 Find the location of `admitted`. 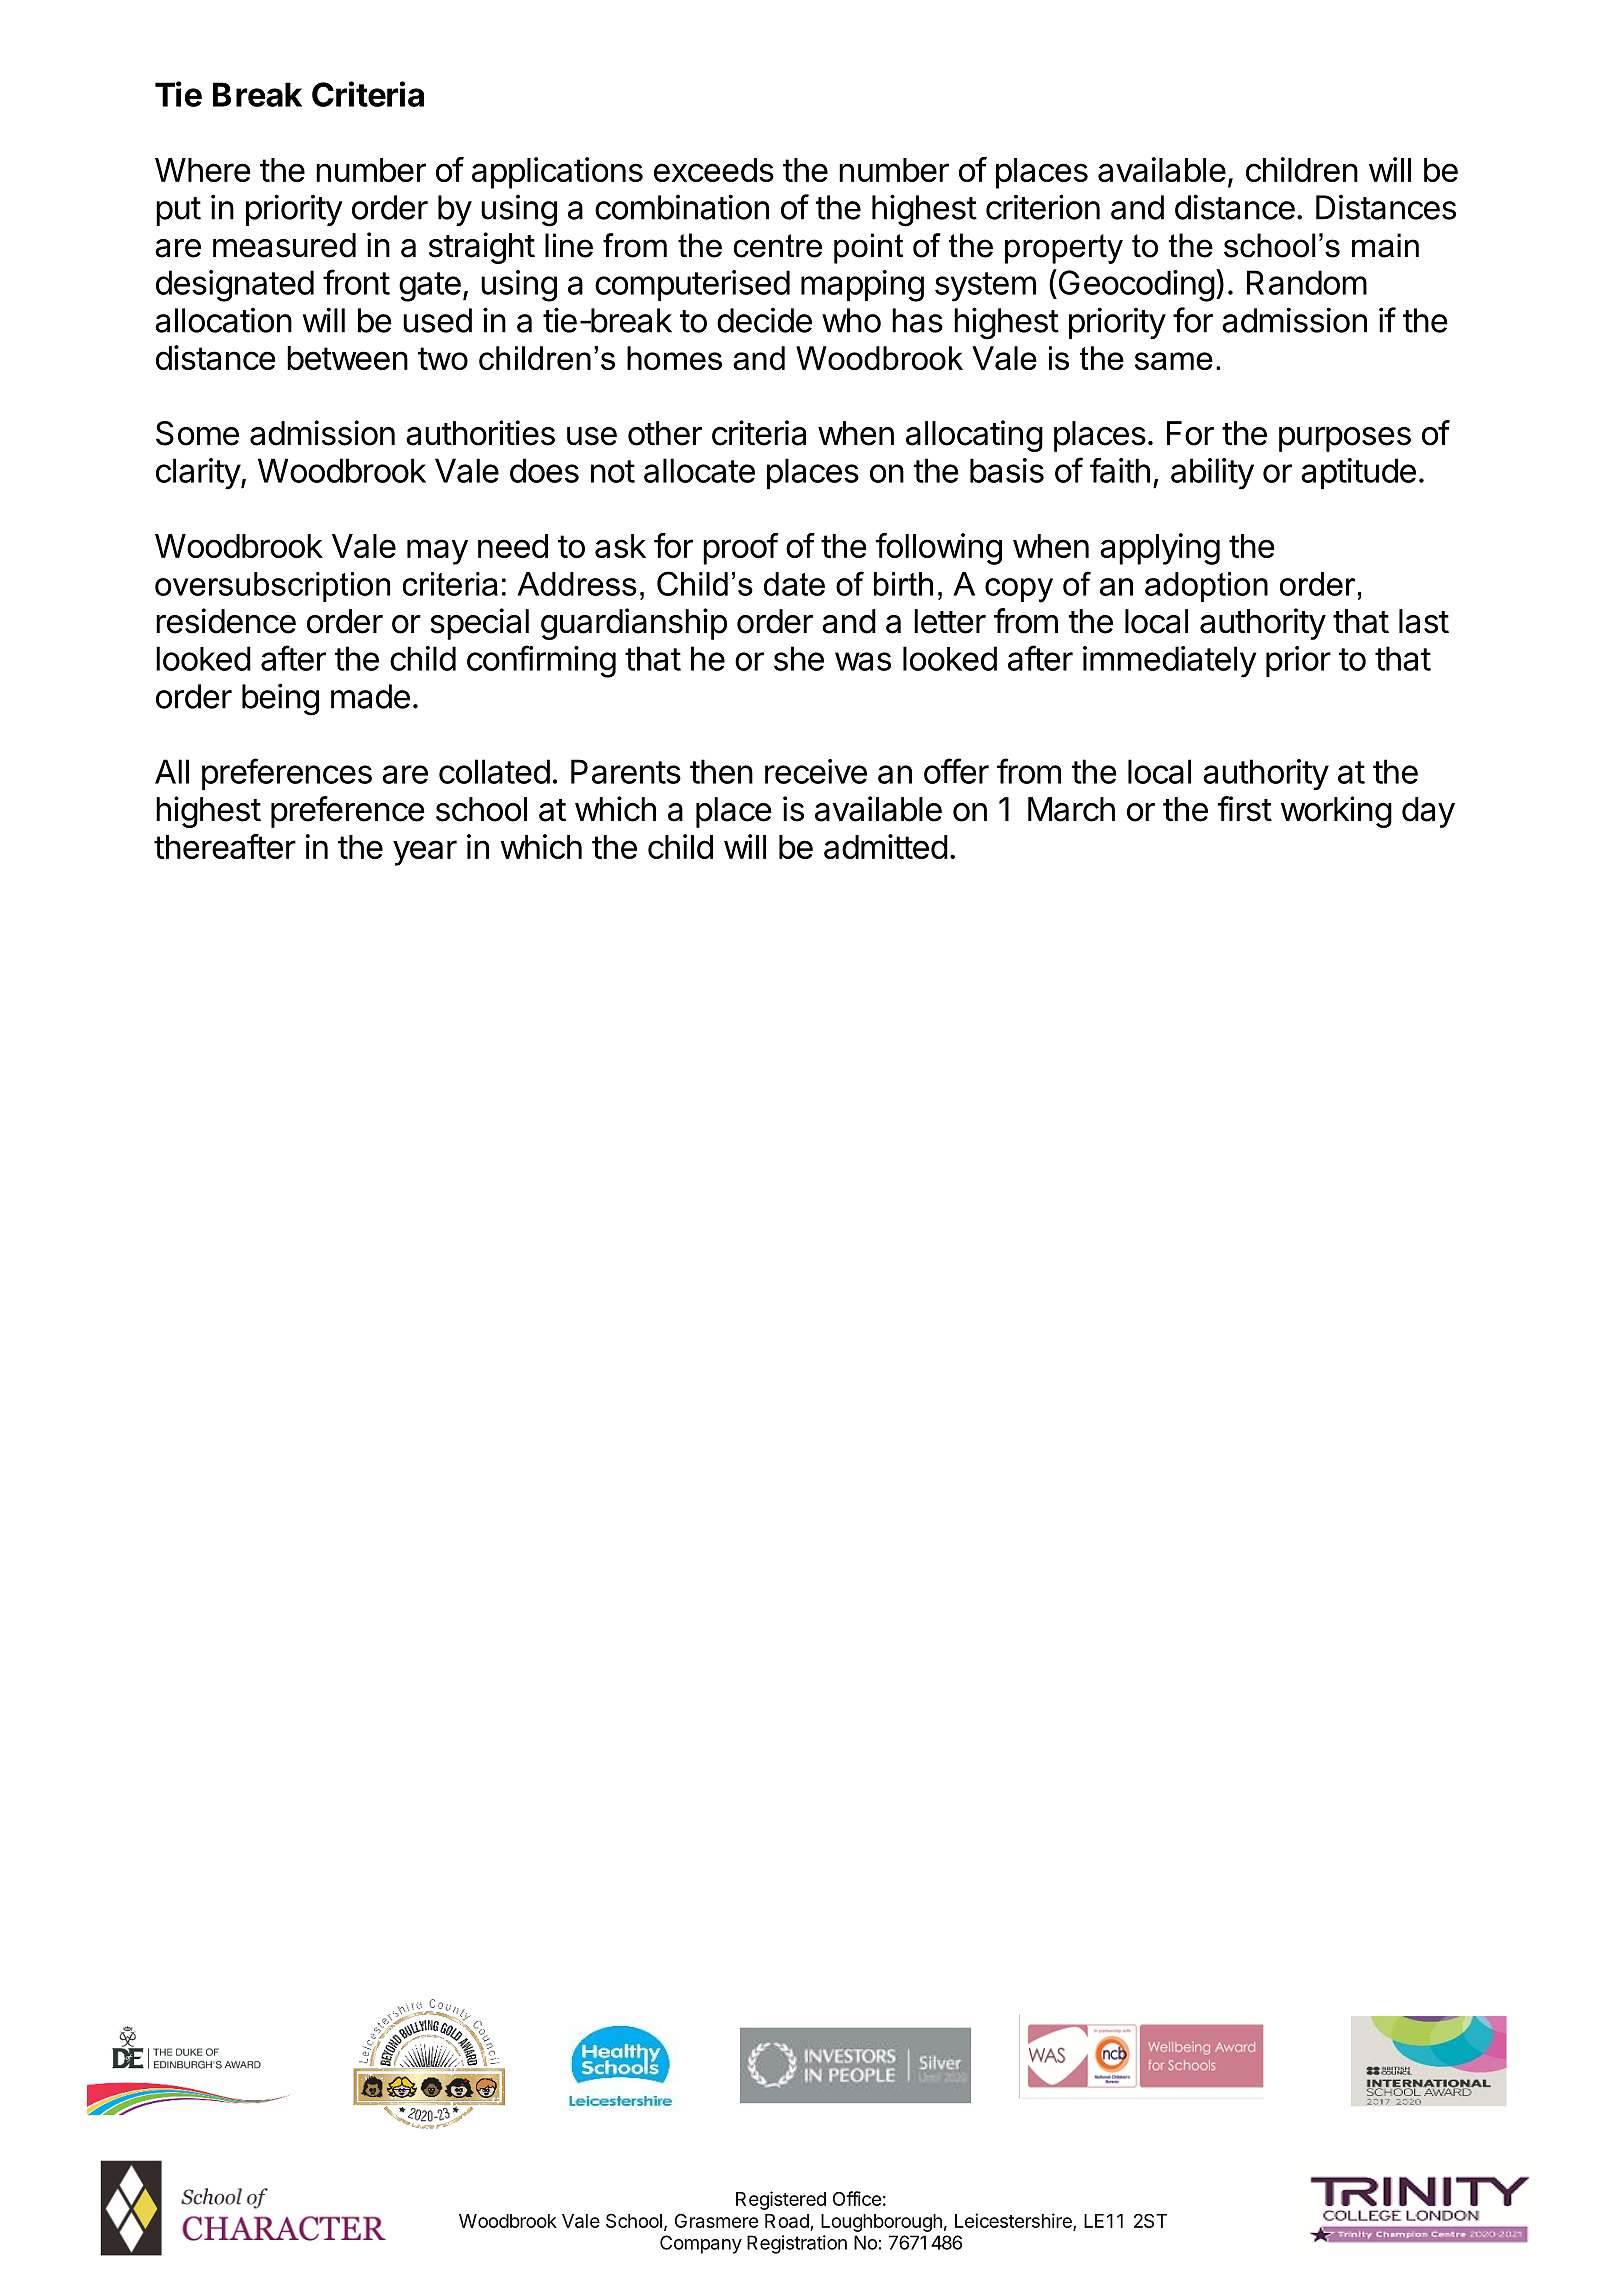

admitted is located at coordinates (886, 846).
